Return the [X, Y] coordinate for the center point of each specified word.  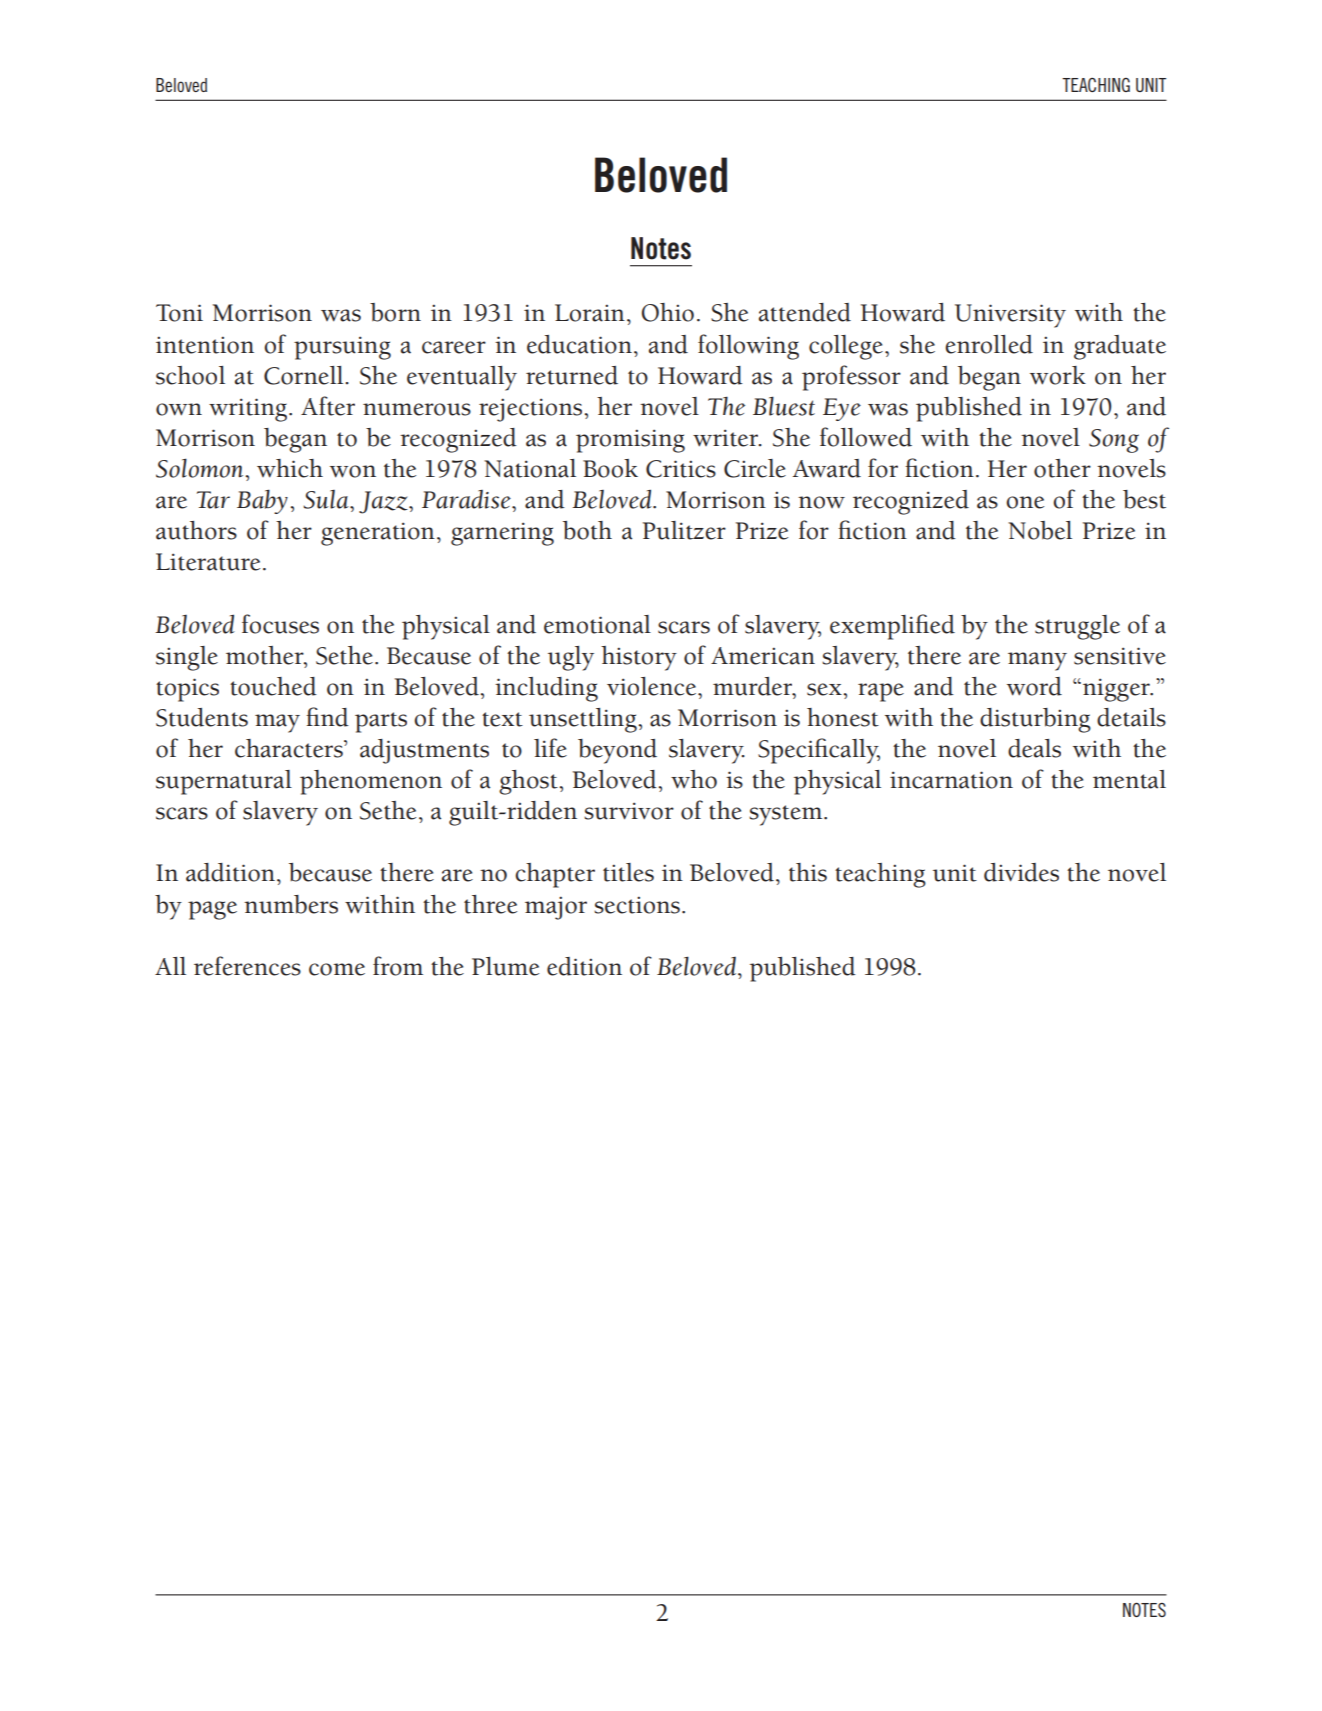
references [247, 966]
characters [290, 748]
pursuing [342, 348]
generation [378, 534]
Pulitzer [684, 530]
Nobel [1040, 530]
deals [1034, 748]
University [1010, 316]
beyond [617, 751]
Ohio [668, 312]
